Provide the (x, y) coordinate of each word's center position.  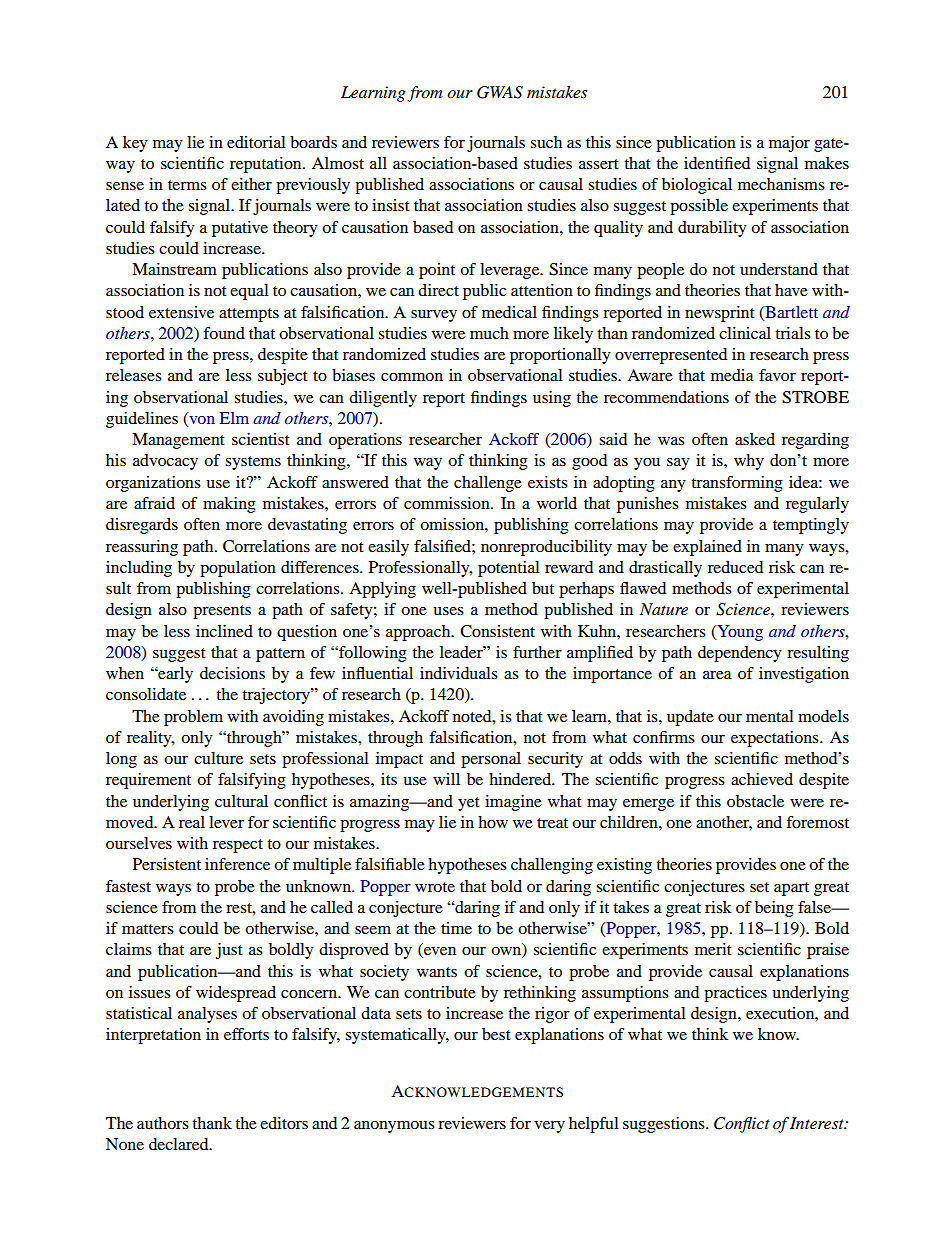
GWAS (500, 92)
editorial (256, 142)
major (789, 144)
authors (163, 1123)
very (549, 1127)
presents (222, 612)
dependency (740, 654)
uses (448, 611)
